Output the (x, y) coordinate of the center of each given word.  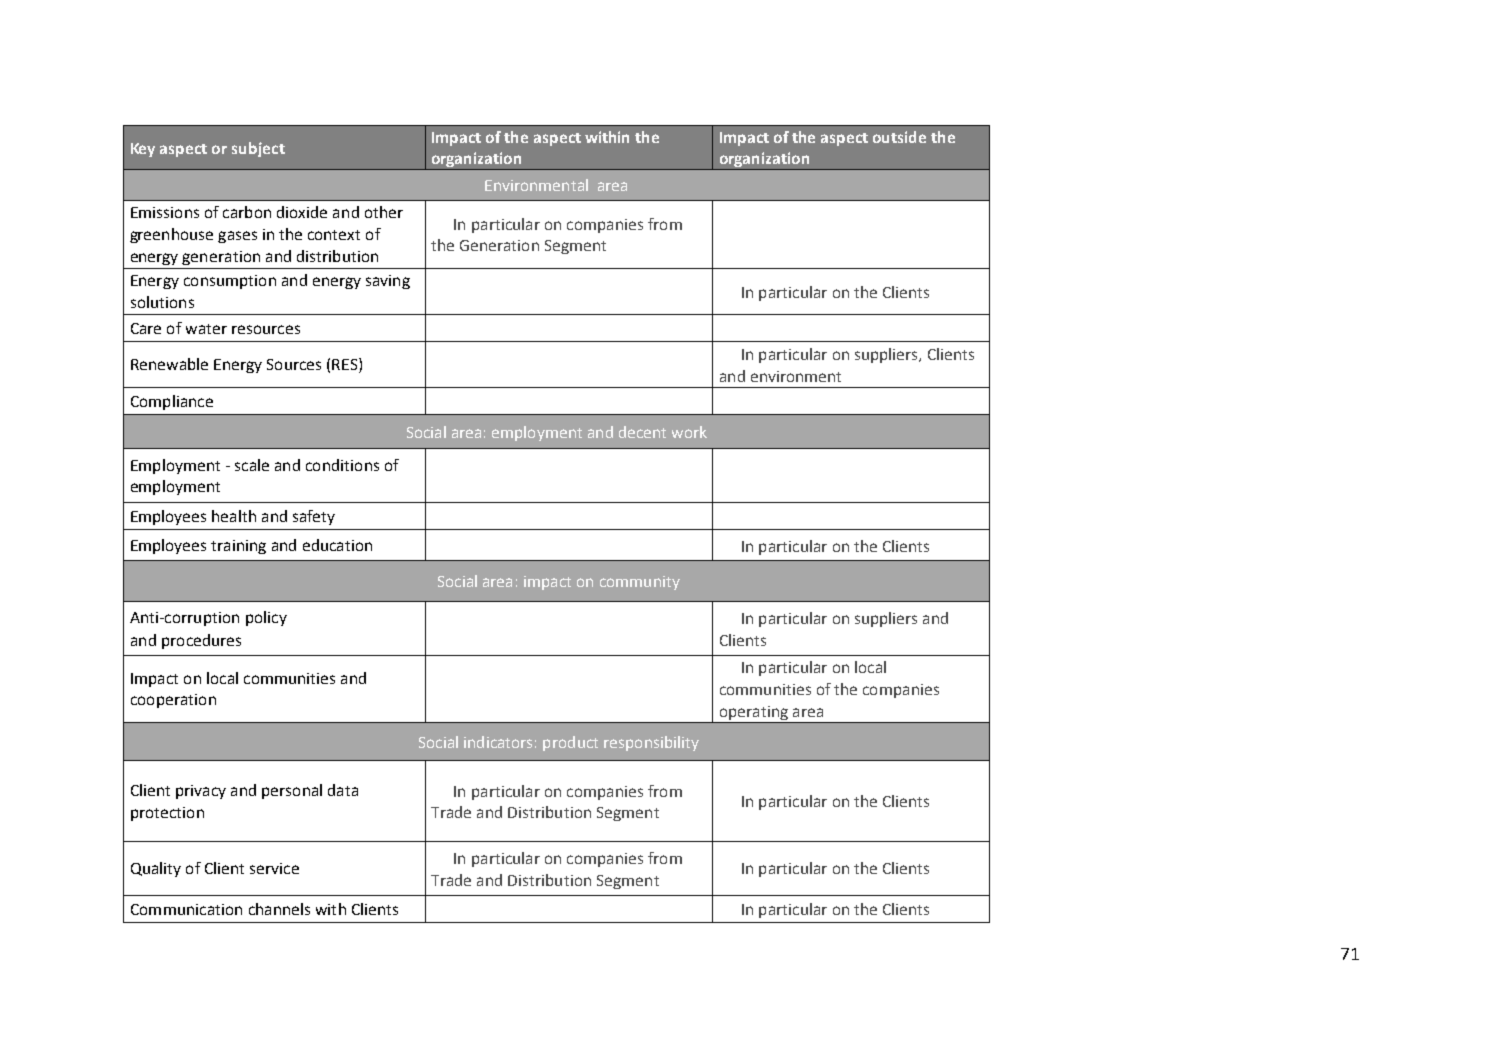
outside (899, 137)
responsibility (651, 743)
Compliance (172, 402)
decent (642, 432)
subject (258, 149)
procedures (201, 641)
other (384, 212)
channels (279, 909)
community (640, 583)
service (274, 868)
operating (754, 713)
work (689, 432)
